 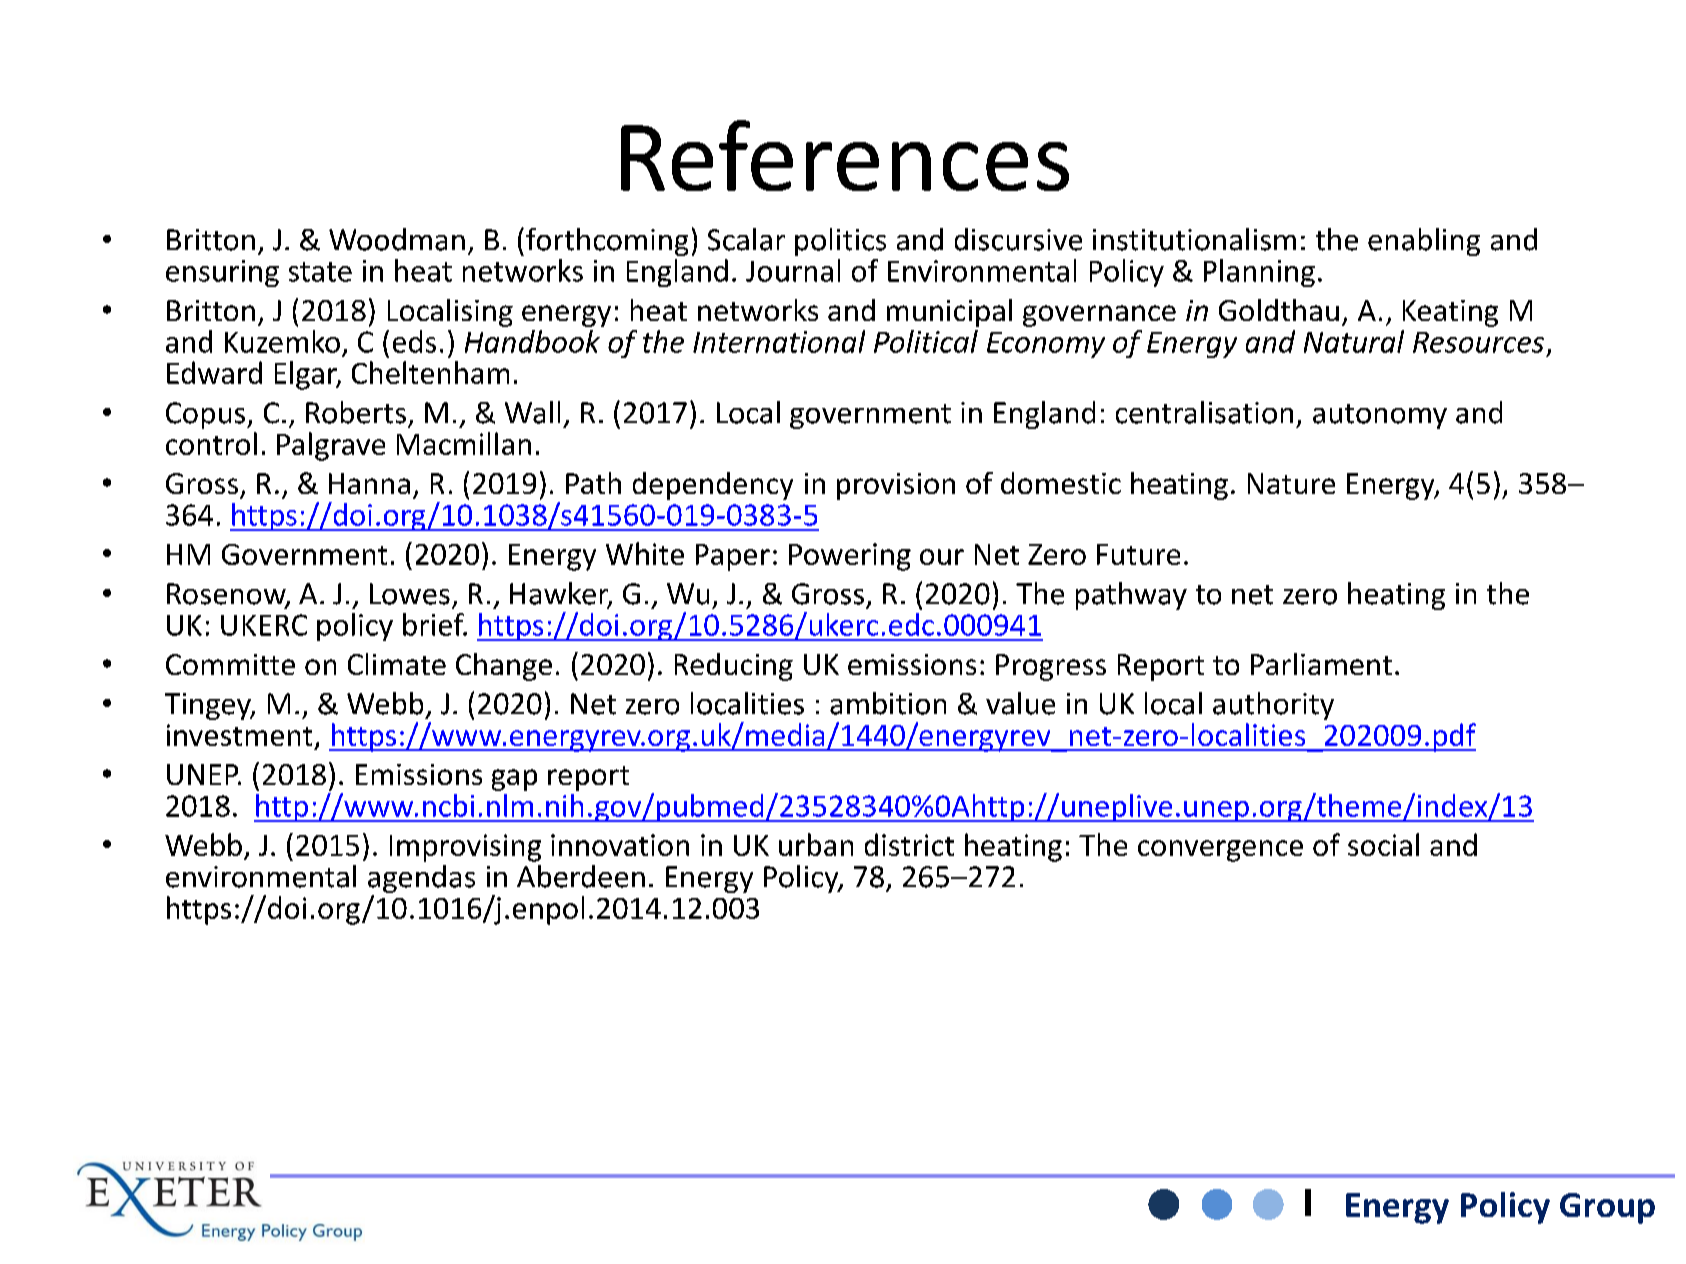 What do you see at coordinates (1220, 851) in the image?
I see `convergence` at bounding box center [1220, 851].
